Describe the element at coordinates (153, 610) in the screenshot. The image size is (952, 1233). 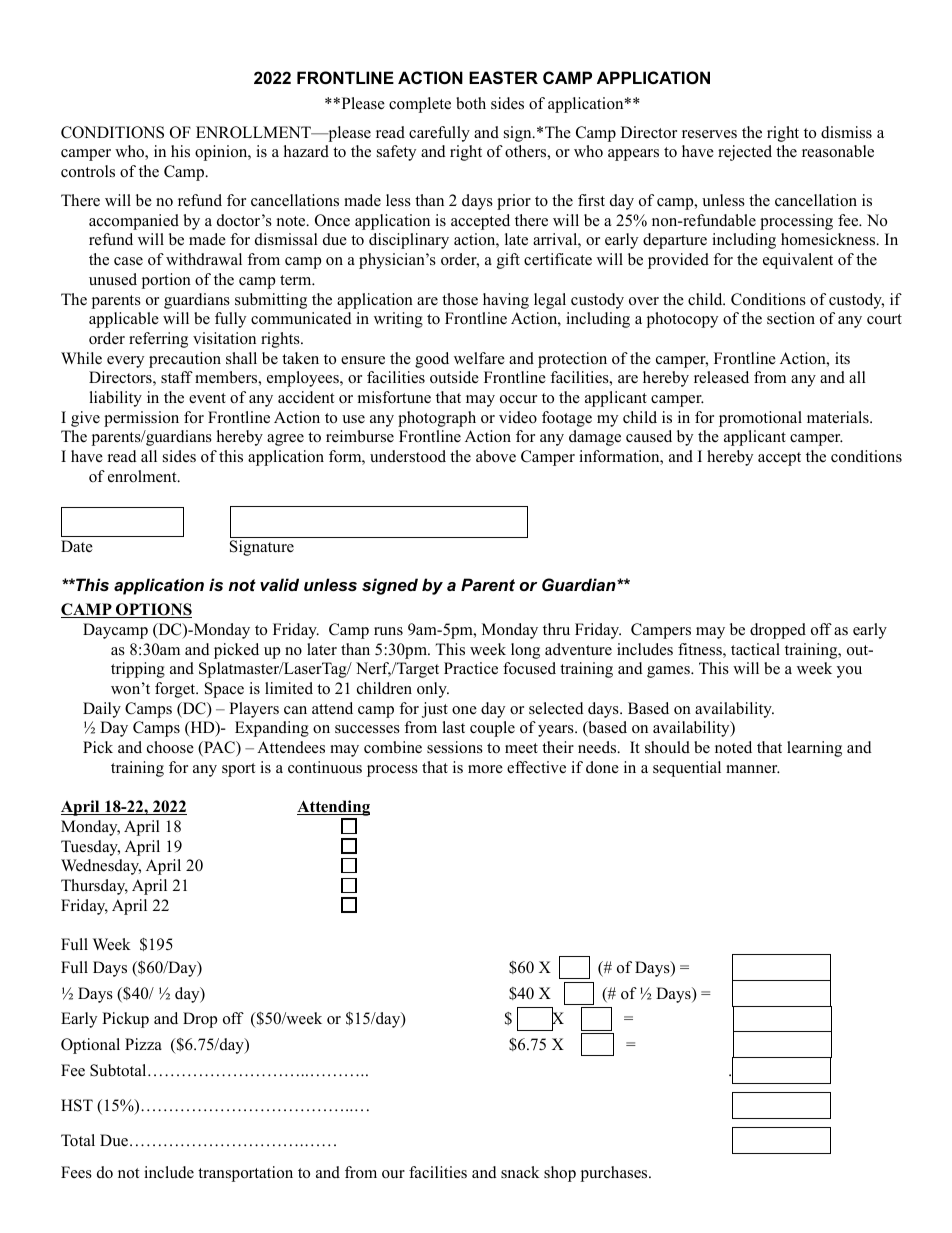
I see `OPTIONS` at that location.
